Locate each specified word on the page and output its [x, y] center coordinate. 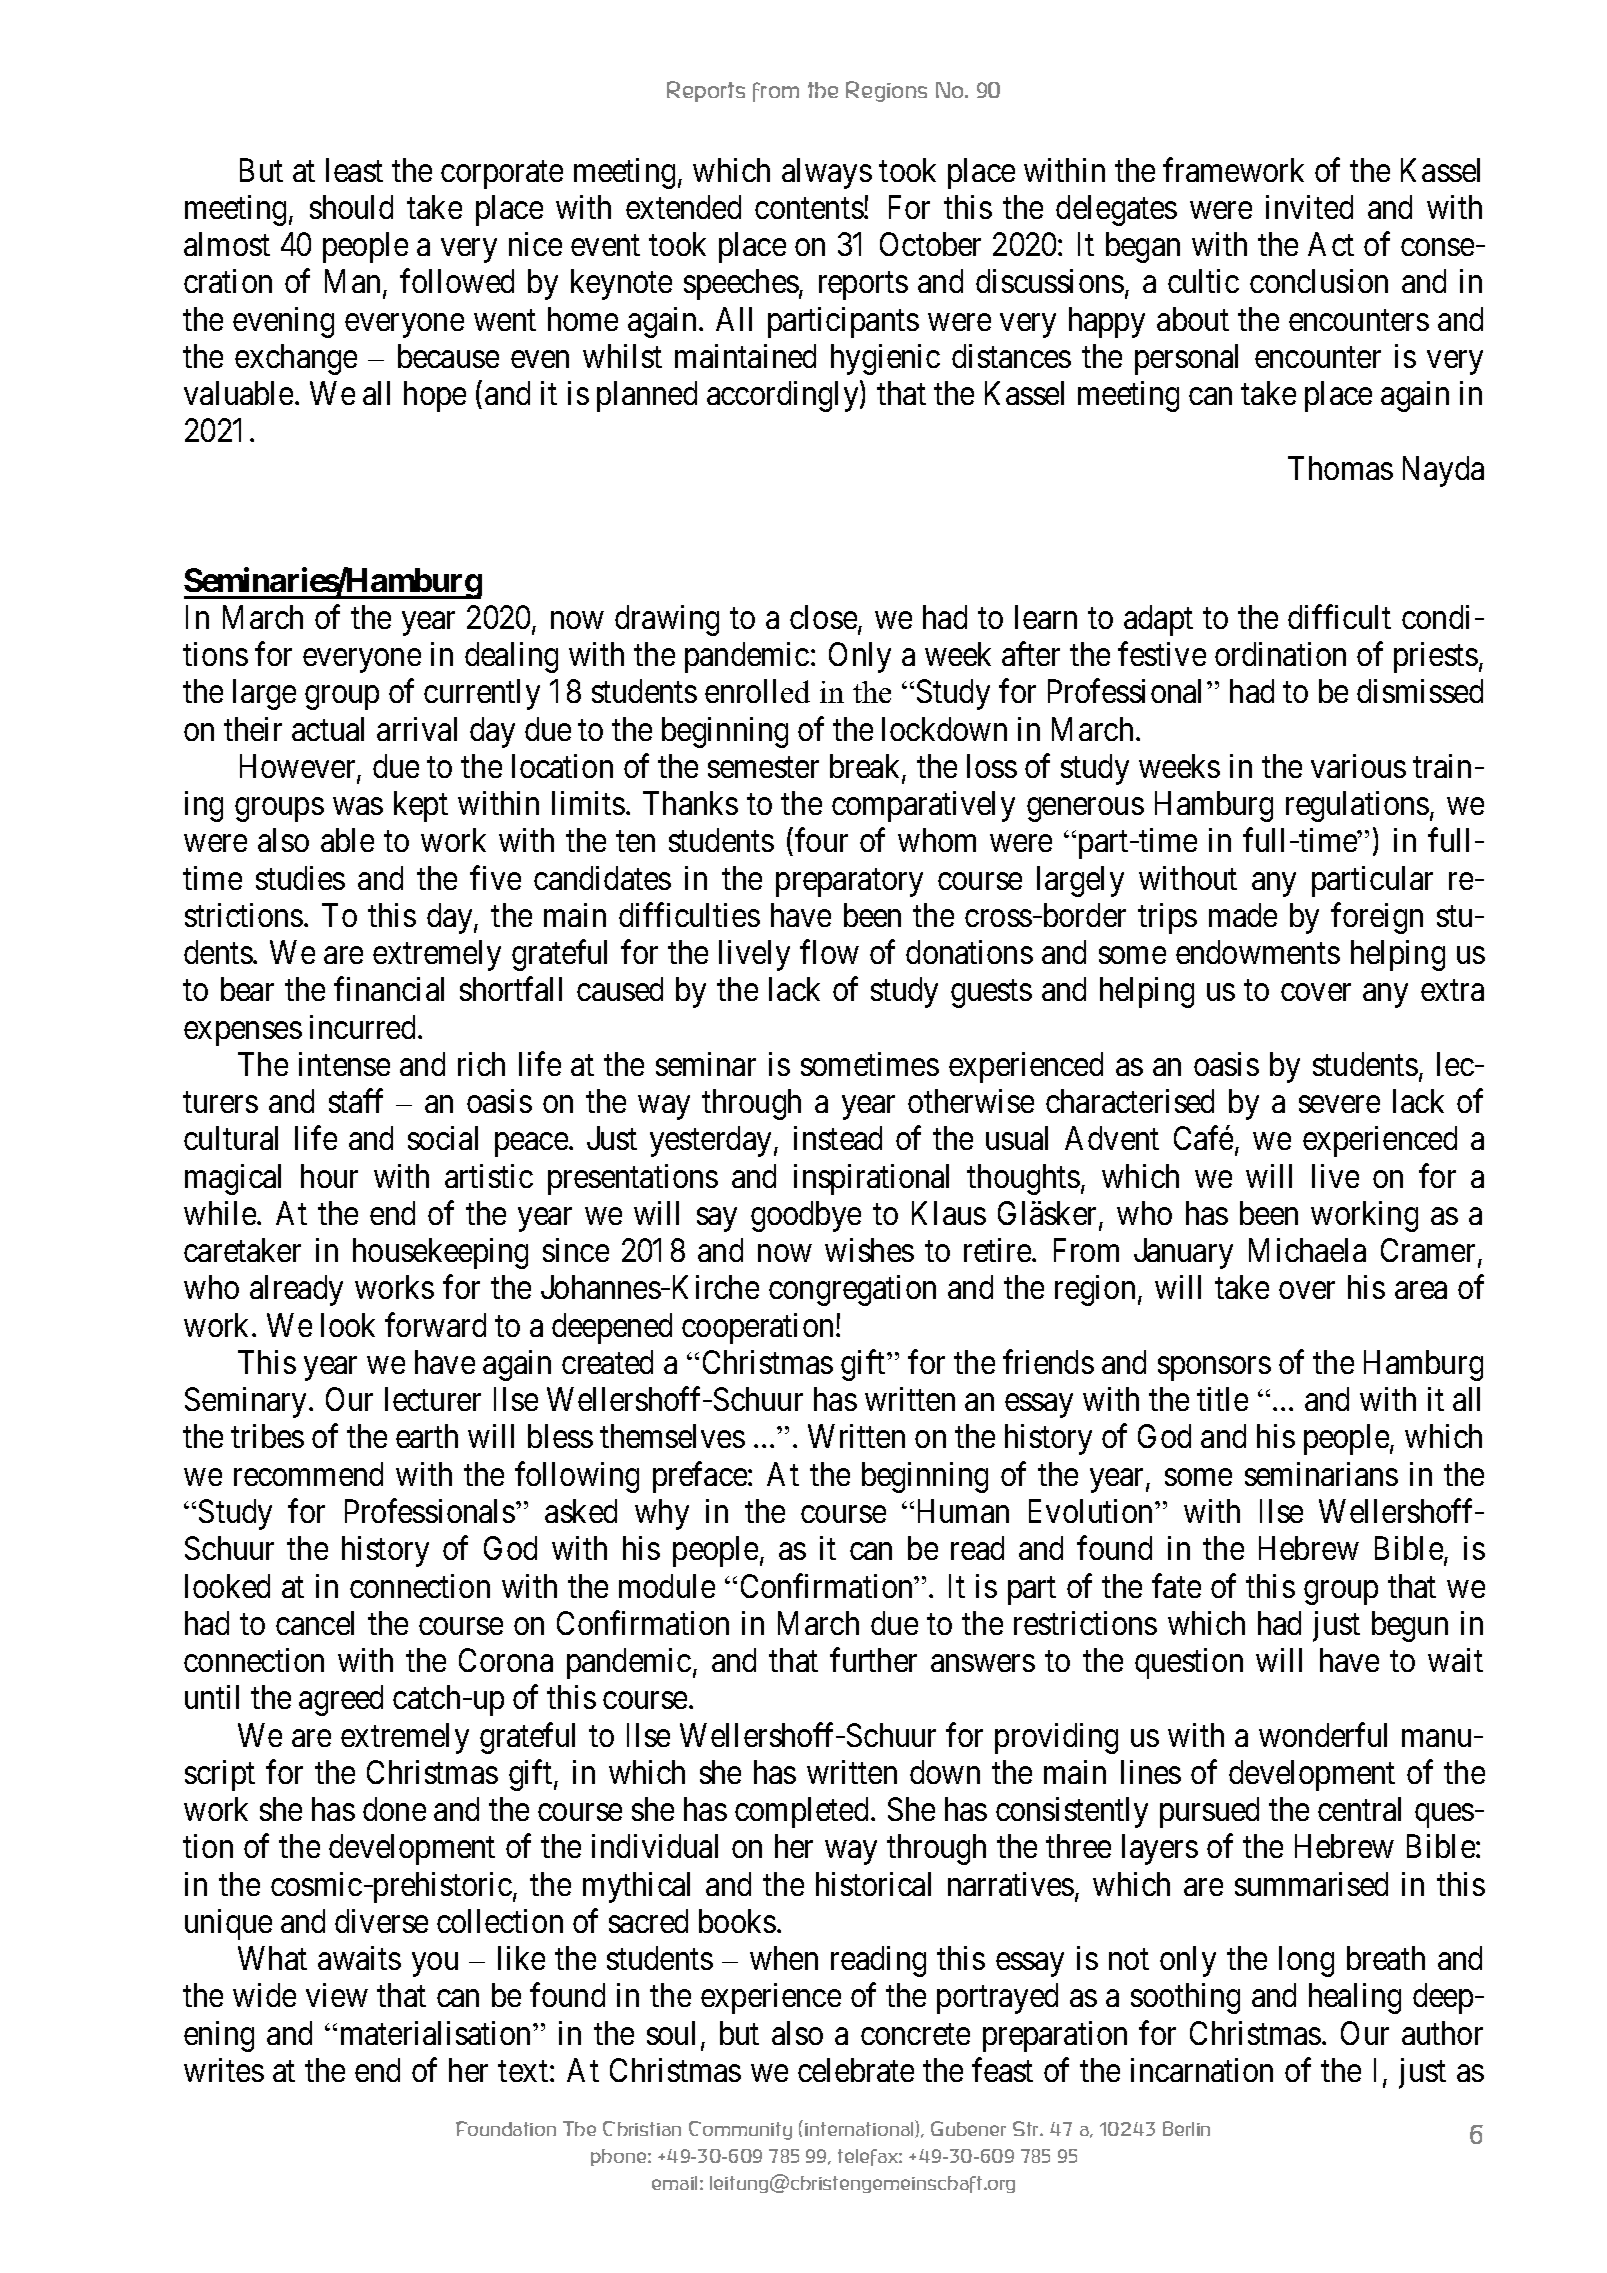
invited [1309, 207]
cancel [315, 1623]
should [351, 207]
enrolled [757, 691]
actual [328, 729]
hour [329, 1176]
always [827, 173]
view [337, 1995]
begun [1410, 1626]
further [873, 1660]
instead [838, 1138]
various [1358, 766]
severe [1339, 1104]
